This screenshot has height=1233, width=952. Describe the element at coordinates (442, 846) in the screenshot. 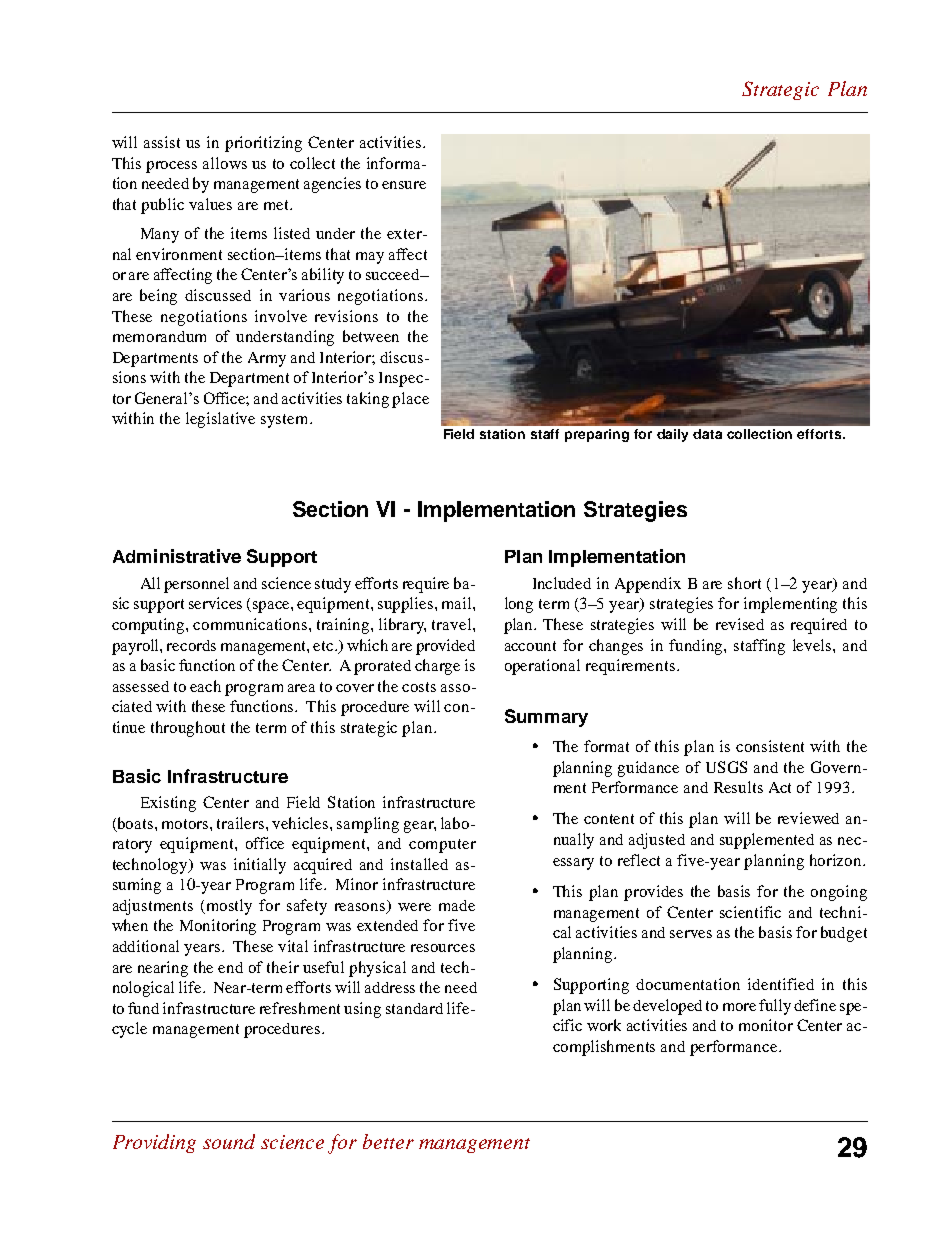

I see `computer` at that location.
